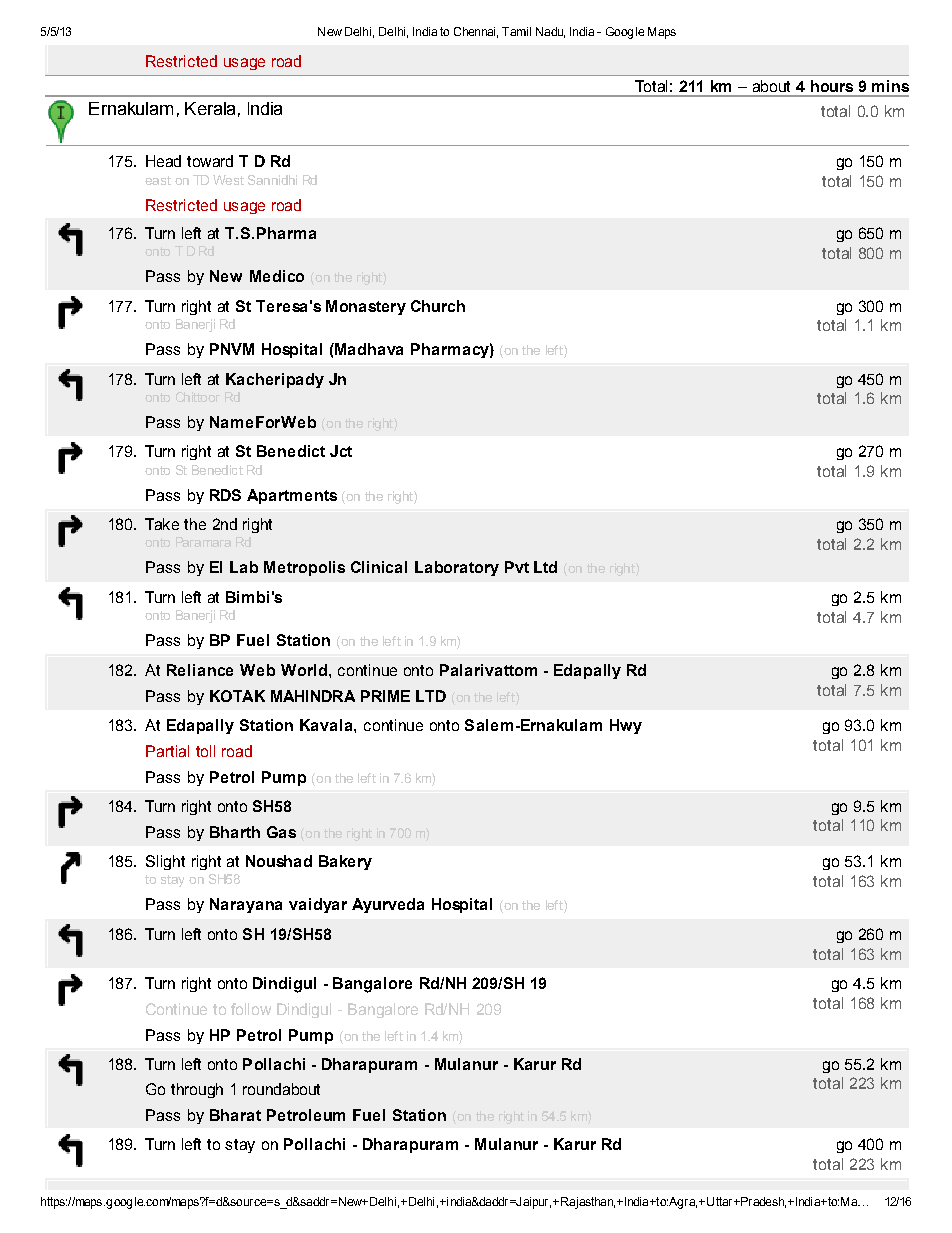 The height and width of the page is (1233, 952). I want to click on Monastery, so click(366, 307).
